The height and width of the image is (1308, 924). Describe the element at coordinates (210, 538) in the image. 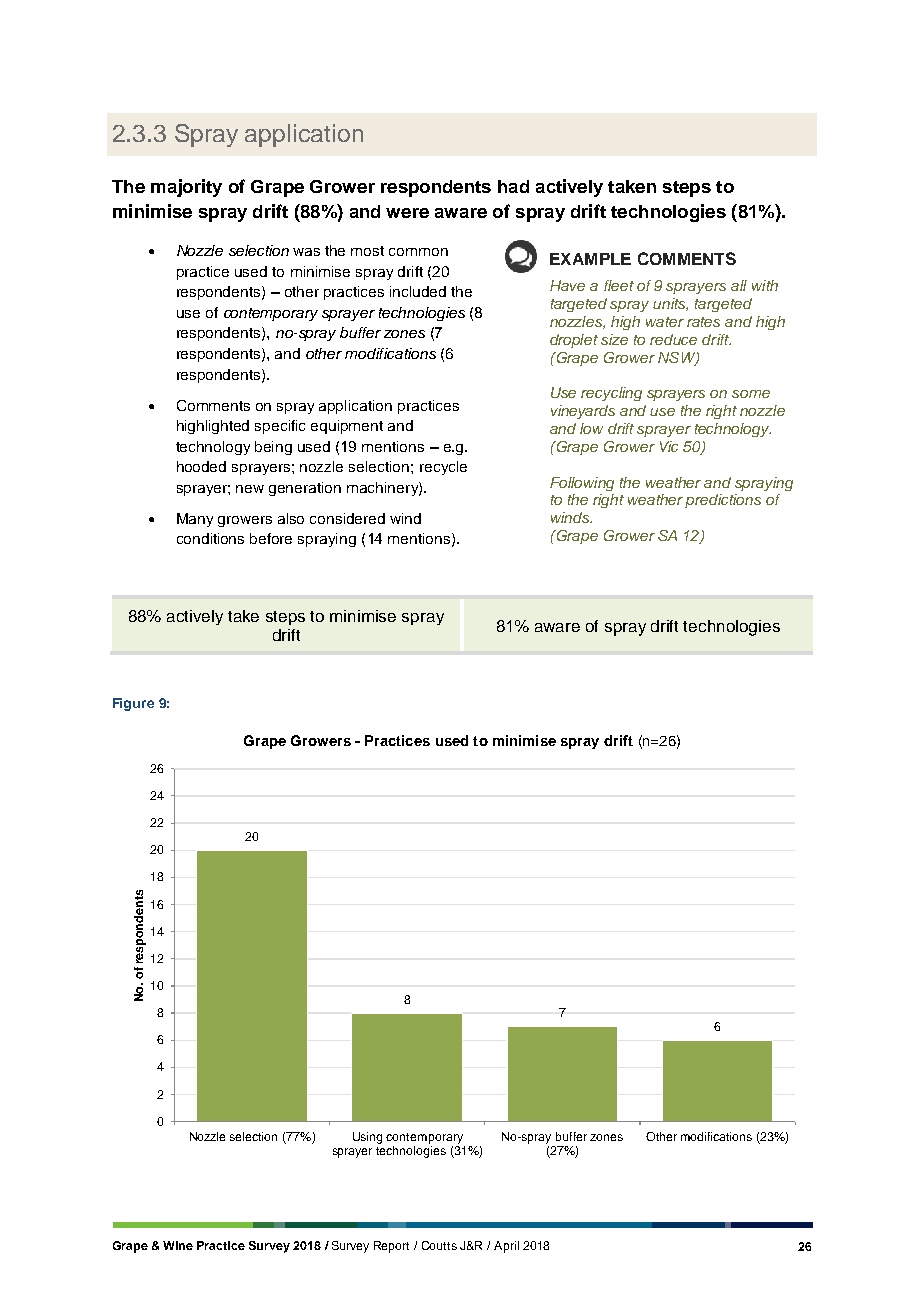

I see `conditions` at that location.
